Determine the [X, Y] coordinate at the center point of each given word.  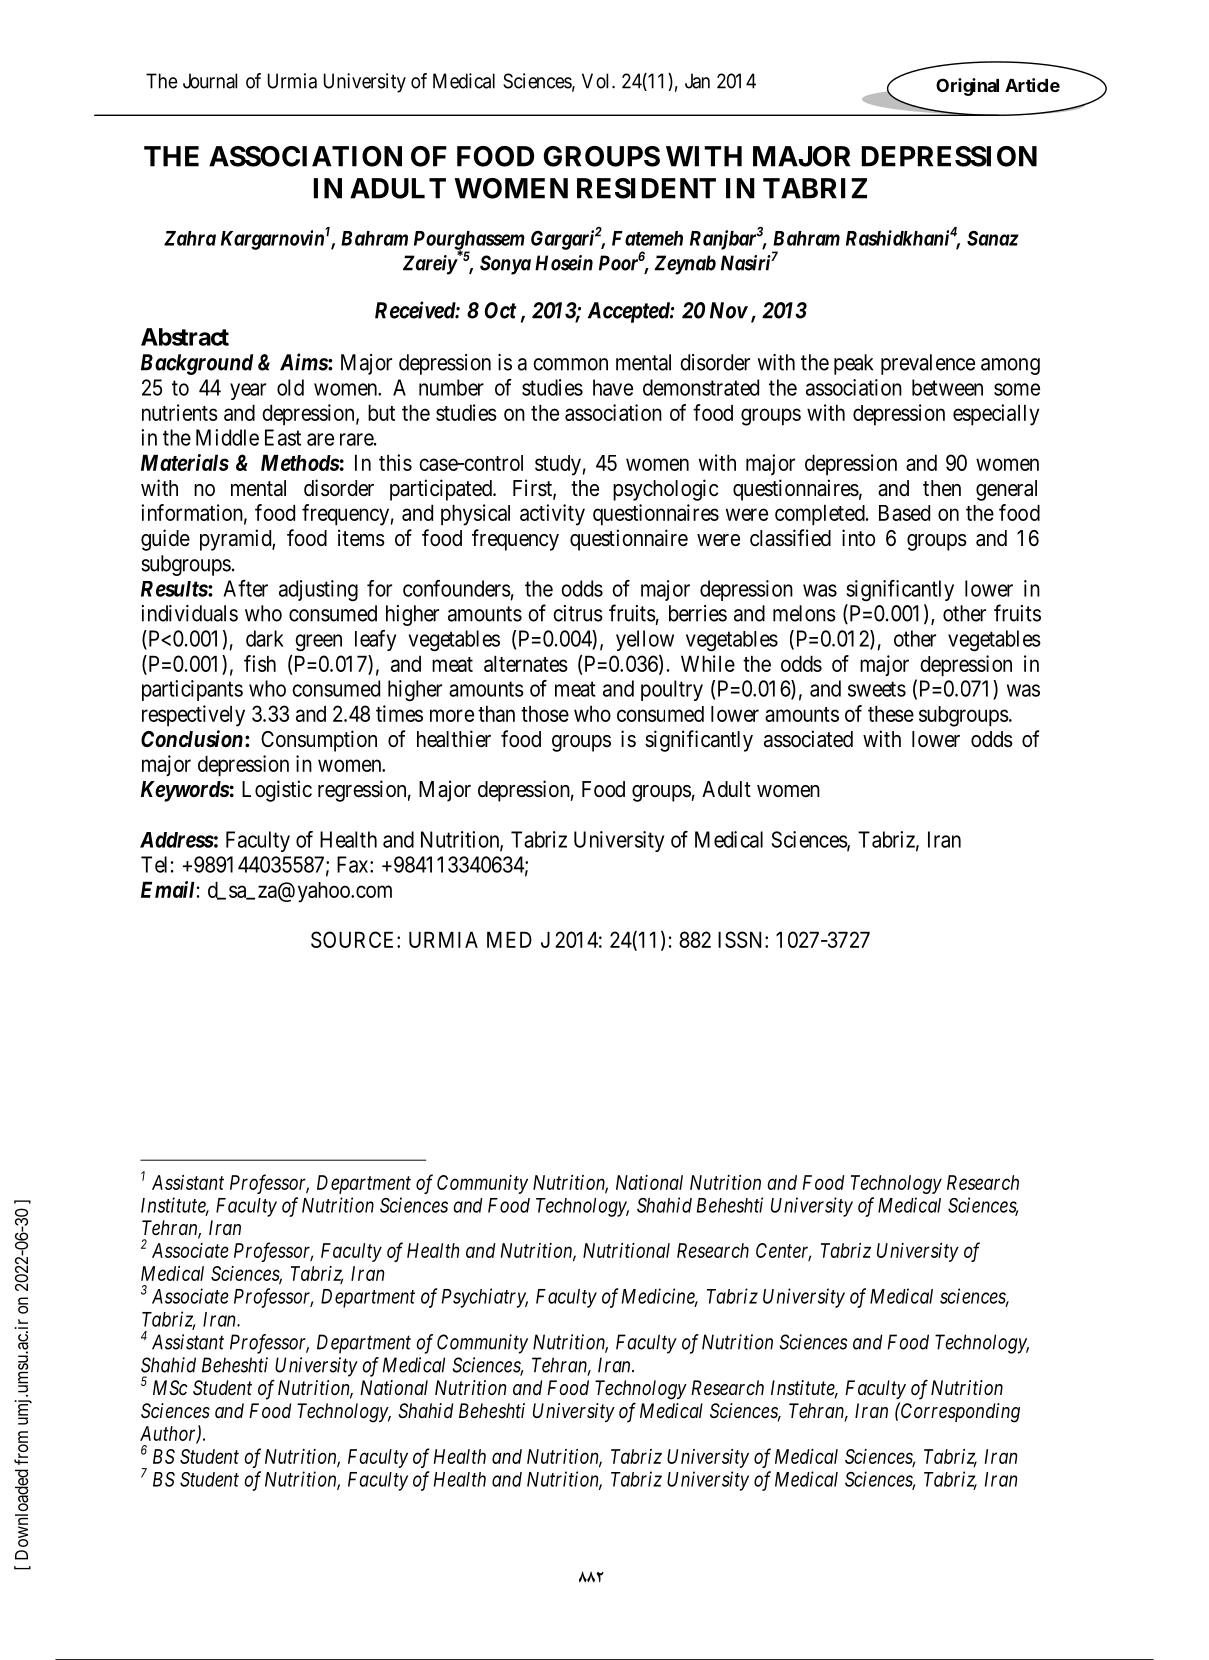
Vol [597, 81]
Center [783, 1252]
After [245, 588]
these [891, 713]
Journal [210, 81]
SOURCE [354, 939]
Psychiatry [485, 1298]
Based [904, 513]
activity [552, 515]
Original [967, 87]
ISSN [742, 939]
